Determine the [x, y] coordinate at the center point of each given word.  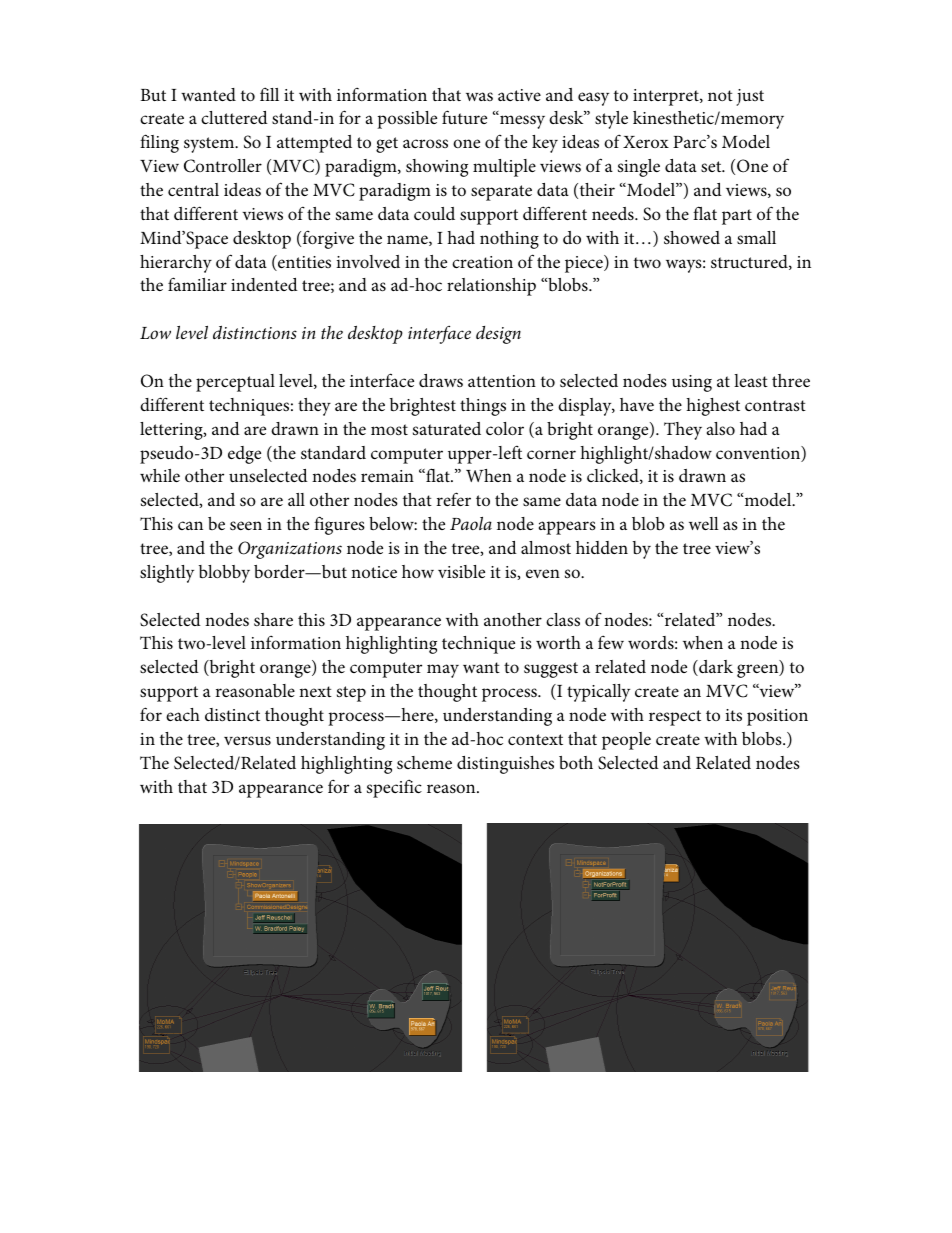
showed [692, 238]
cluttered [234, 117]
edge [244, 455]
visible [461, 572]
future [464, 117]
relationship [491, 287]
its [733, 715]
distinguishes [505, 765]
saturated [447, 428]
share [273, 619]
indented [264, 284]
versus [247, 741]
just [750, 97]
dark [715, 668]
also [721, 428]
